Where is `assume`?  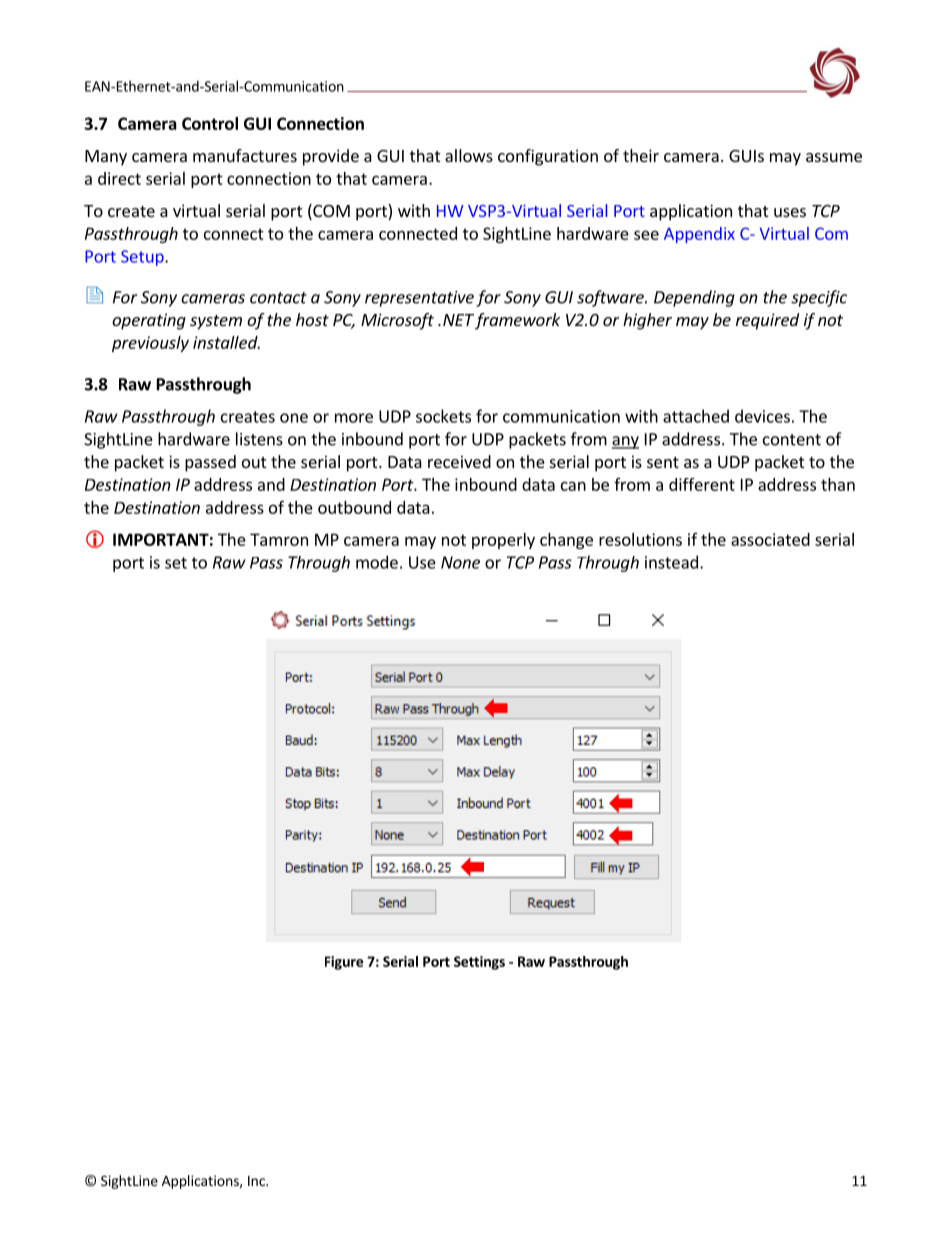
assume is located at coordinates (834, 157).
